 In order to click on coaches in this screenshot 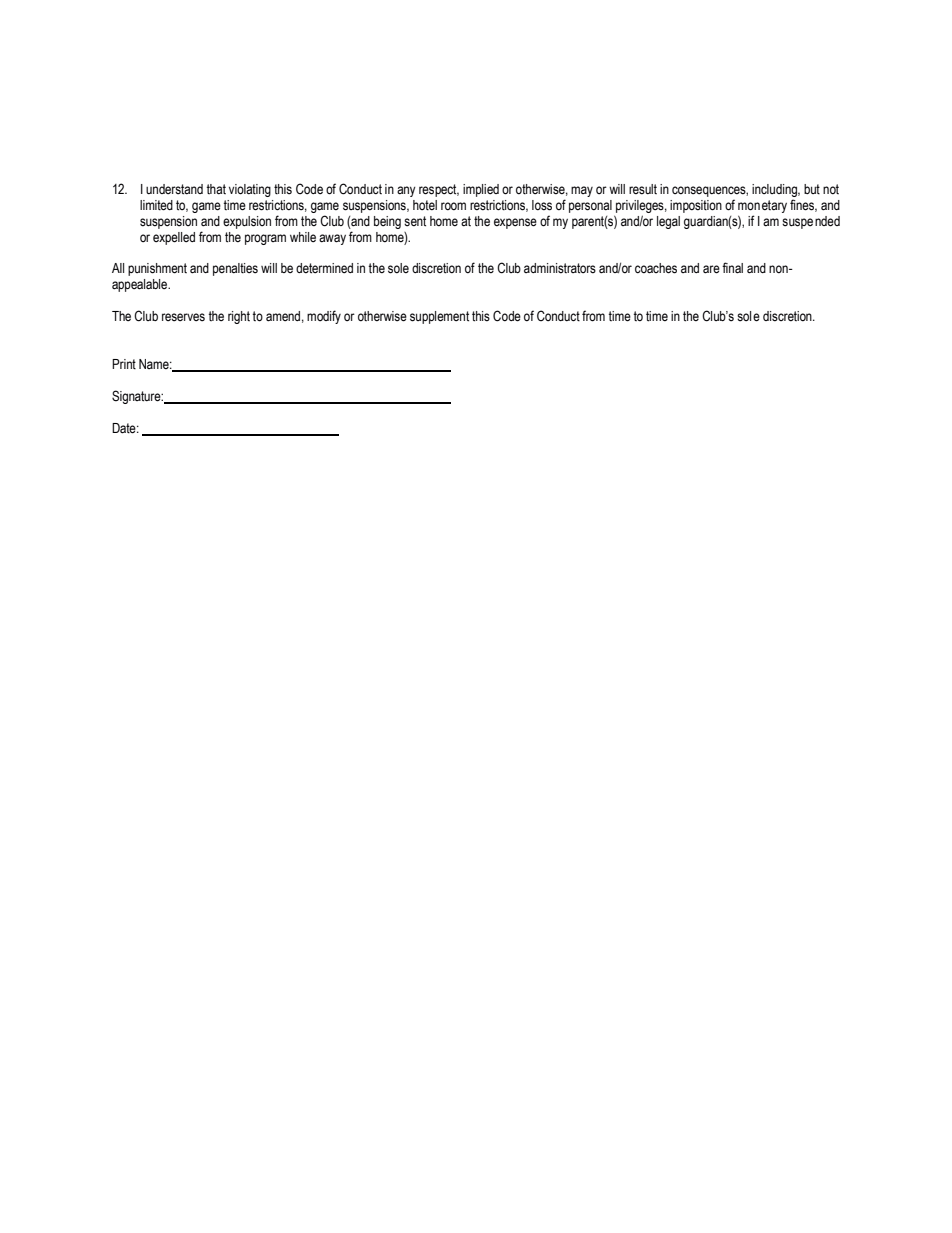, I will do `click(656, 268)`.
